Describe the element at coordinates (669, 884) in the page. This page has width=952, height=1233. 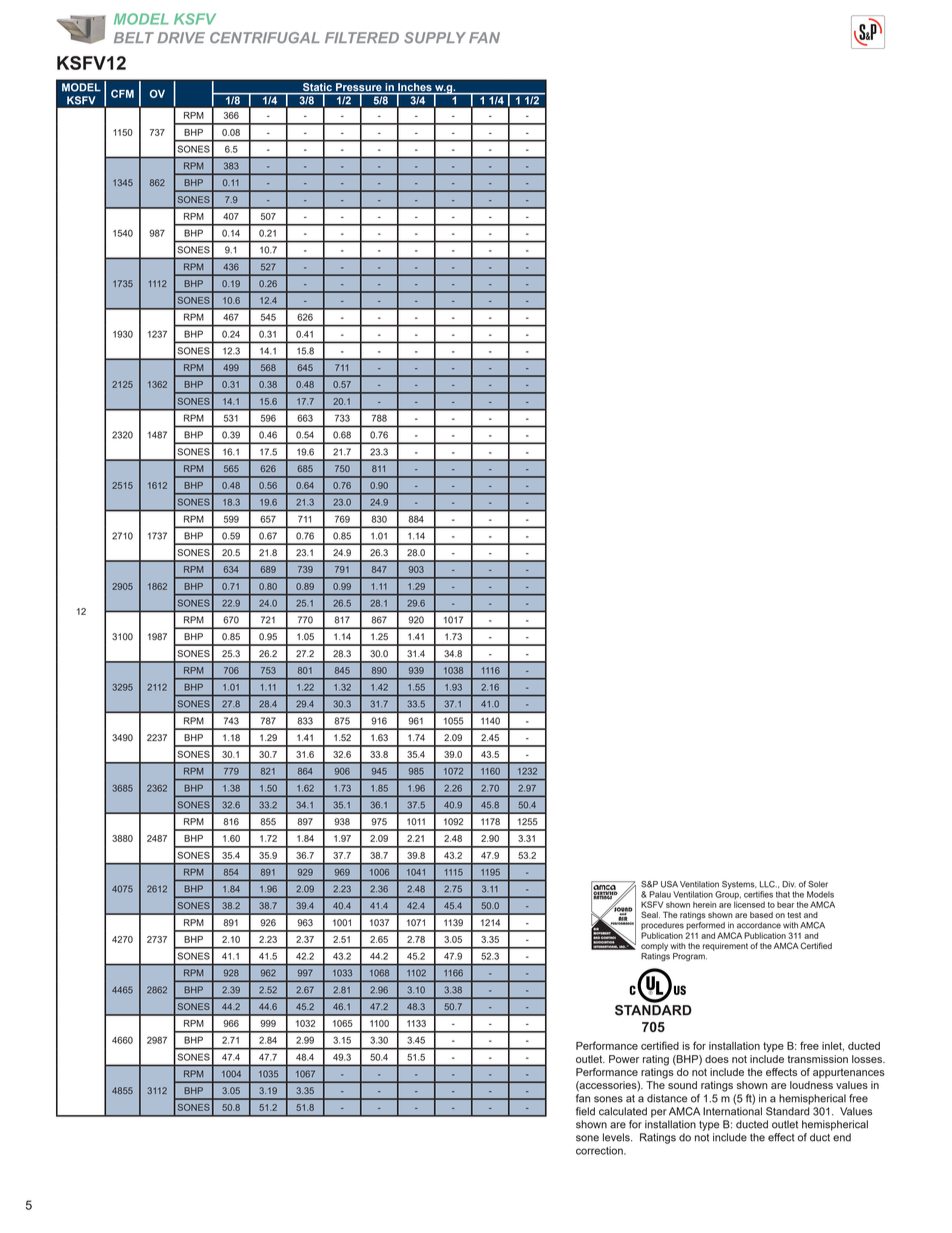
I see `USA` at that location.
